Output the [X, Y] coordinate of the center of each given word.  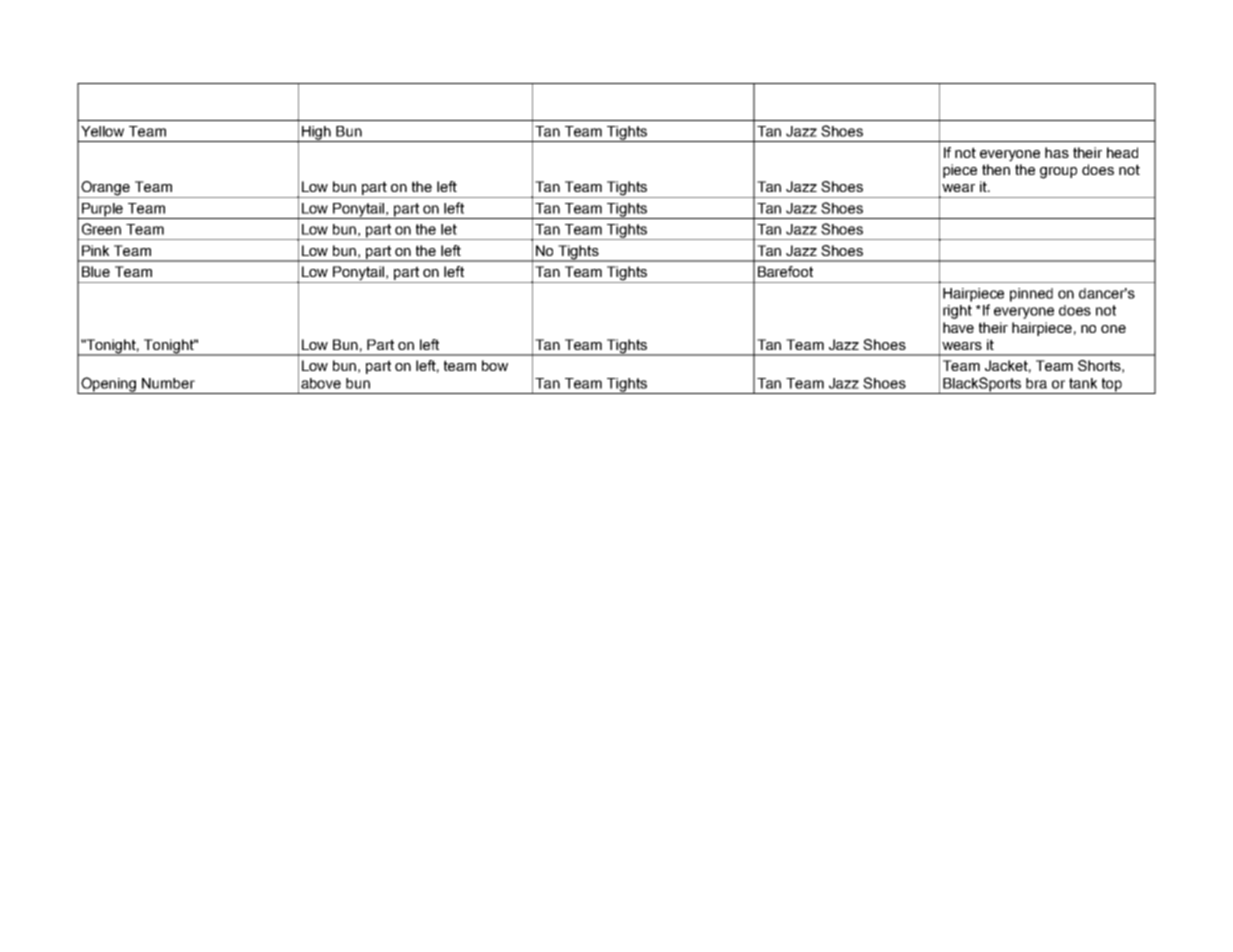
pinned [1031, 295]
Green [101, 229]
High [316, 134]
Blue [96, 271]
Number [168, 383]
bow [495, 365]
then [996, 169]
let [449, 229]
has [1057, 152]
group [1058, 173]
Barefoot [785, 271]
